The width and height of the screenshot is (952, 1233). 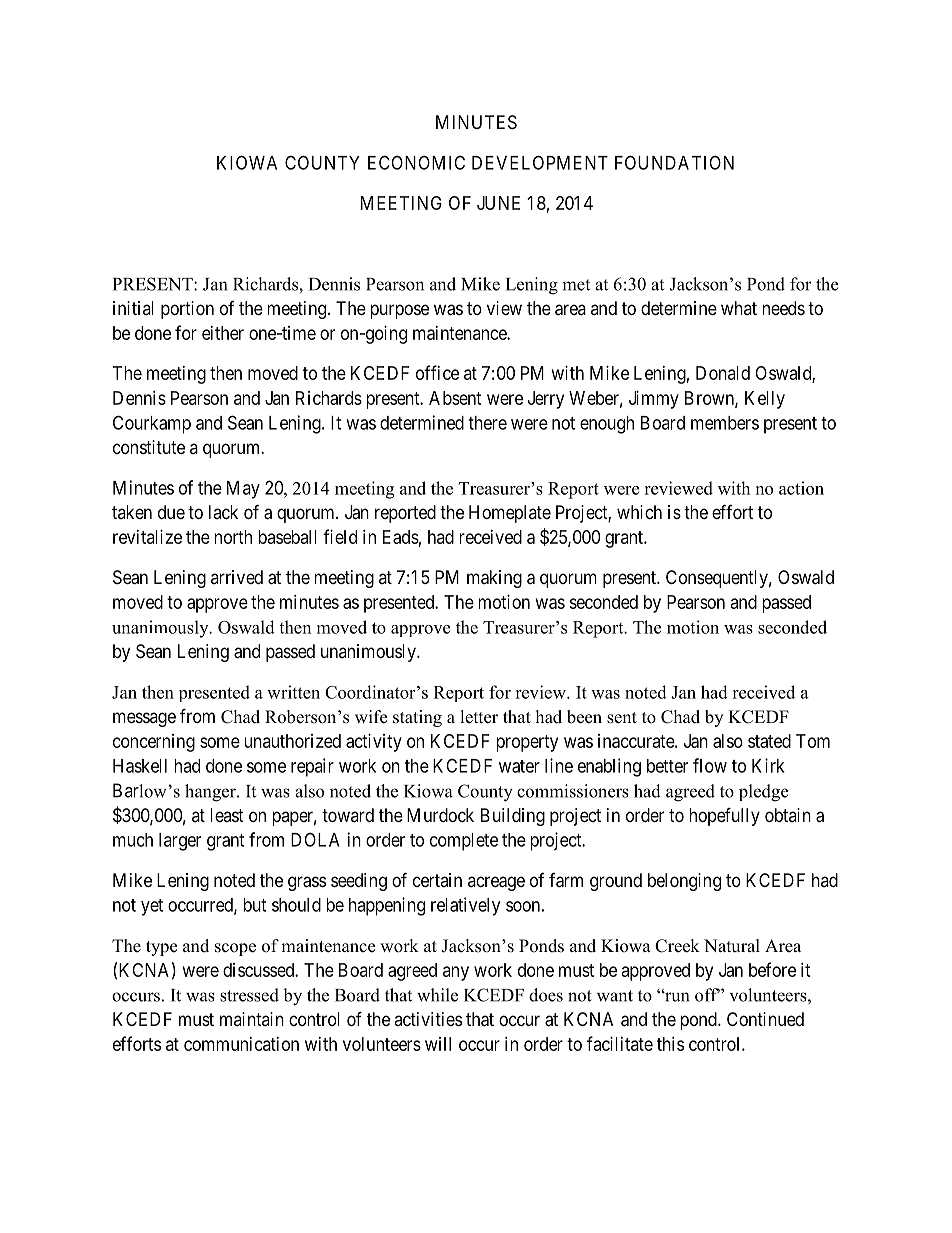 What do you see at coordinates (498, 203) in the screenshot?
I see `JUNE` at bounding box center [498, 203].
